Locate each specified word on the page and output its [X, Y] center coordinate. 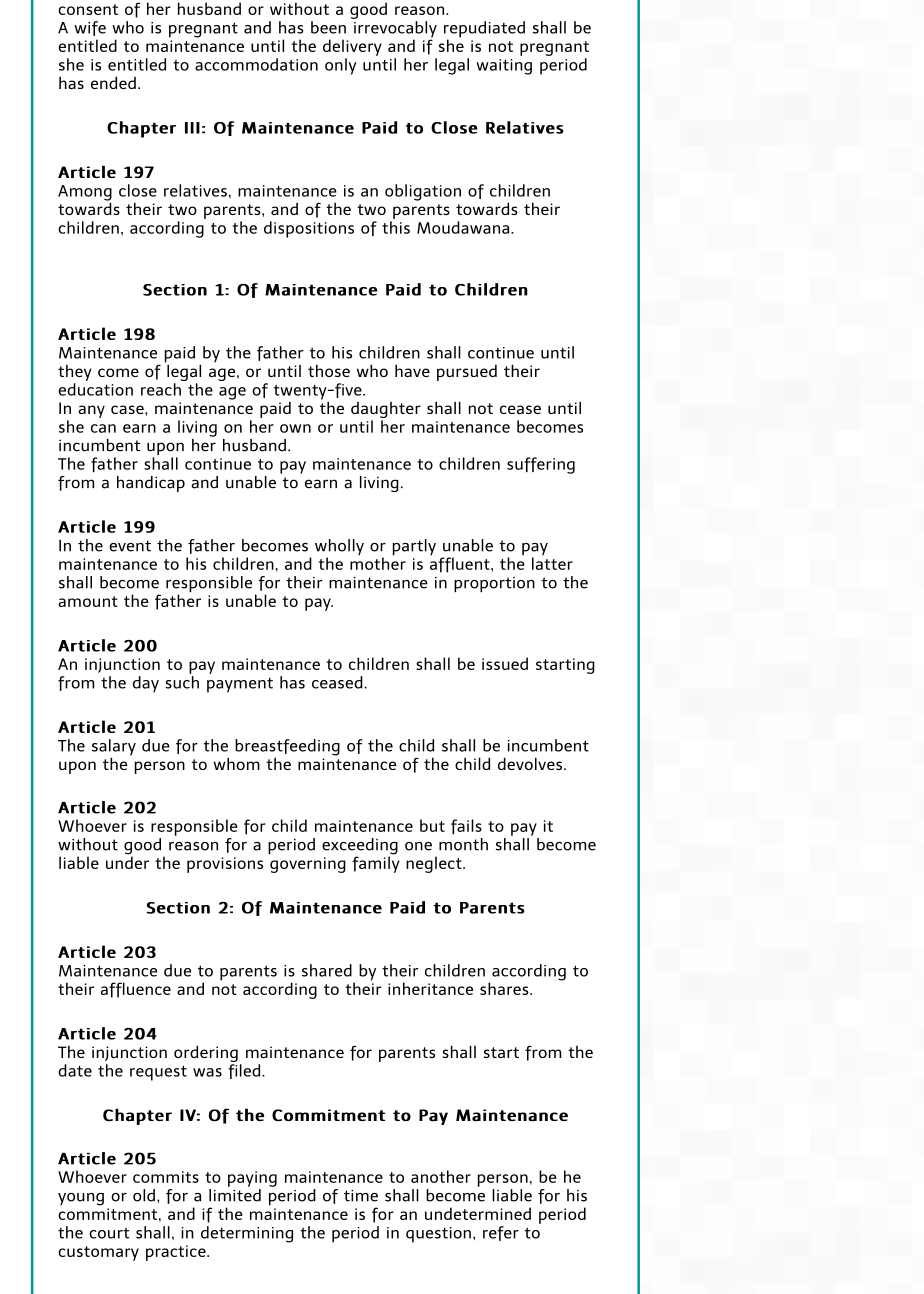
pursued [467, 373]
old [144, 1195]
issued [505, 663]
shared [327, 970]
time [361, 1196]
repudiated [484, 30]
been [328, 27]
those [329, 370]
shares [505, 988]
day [146, 684]
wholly [339, 548]
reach [161, 389]
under [127, 861]
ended [113, 82]
